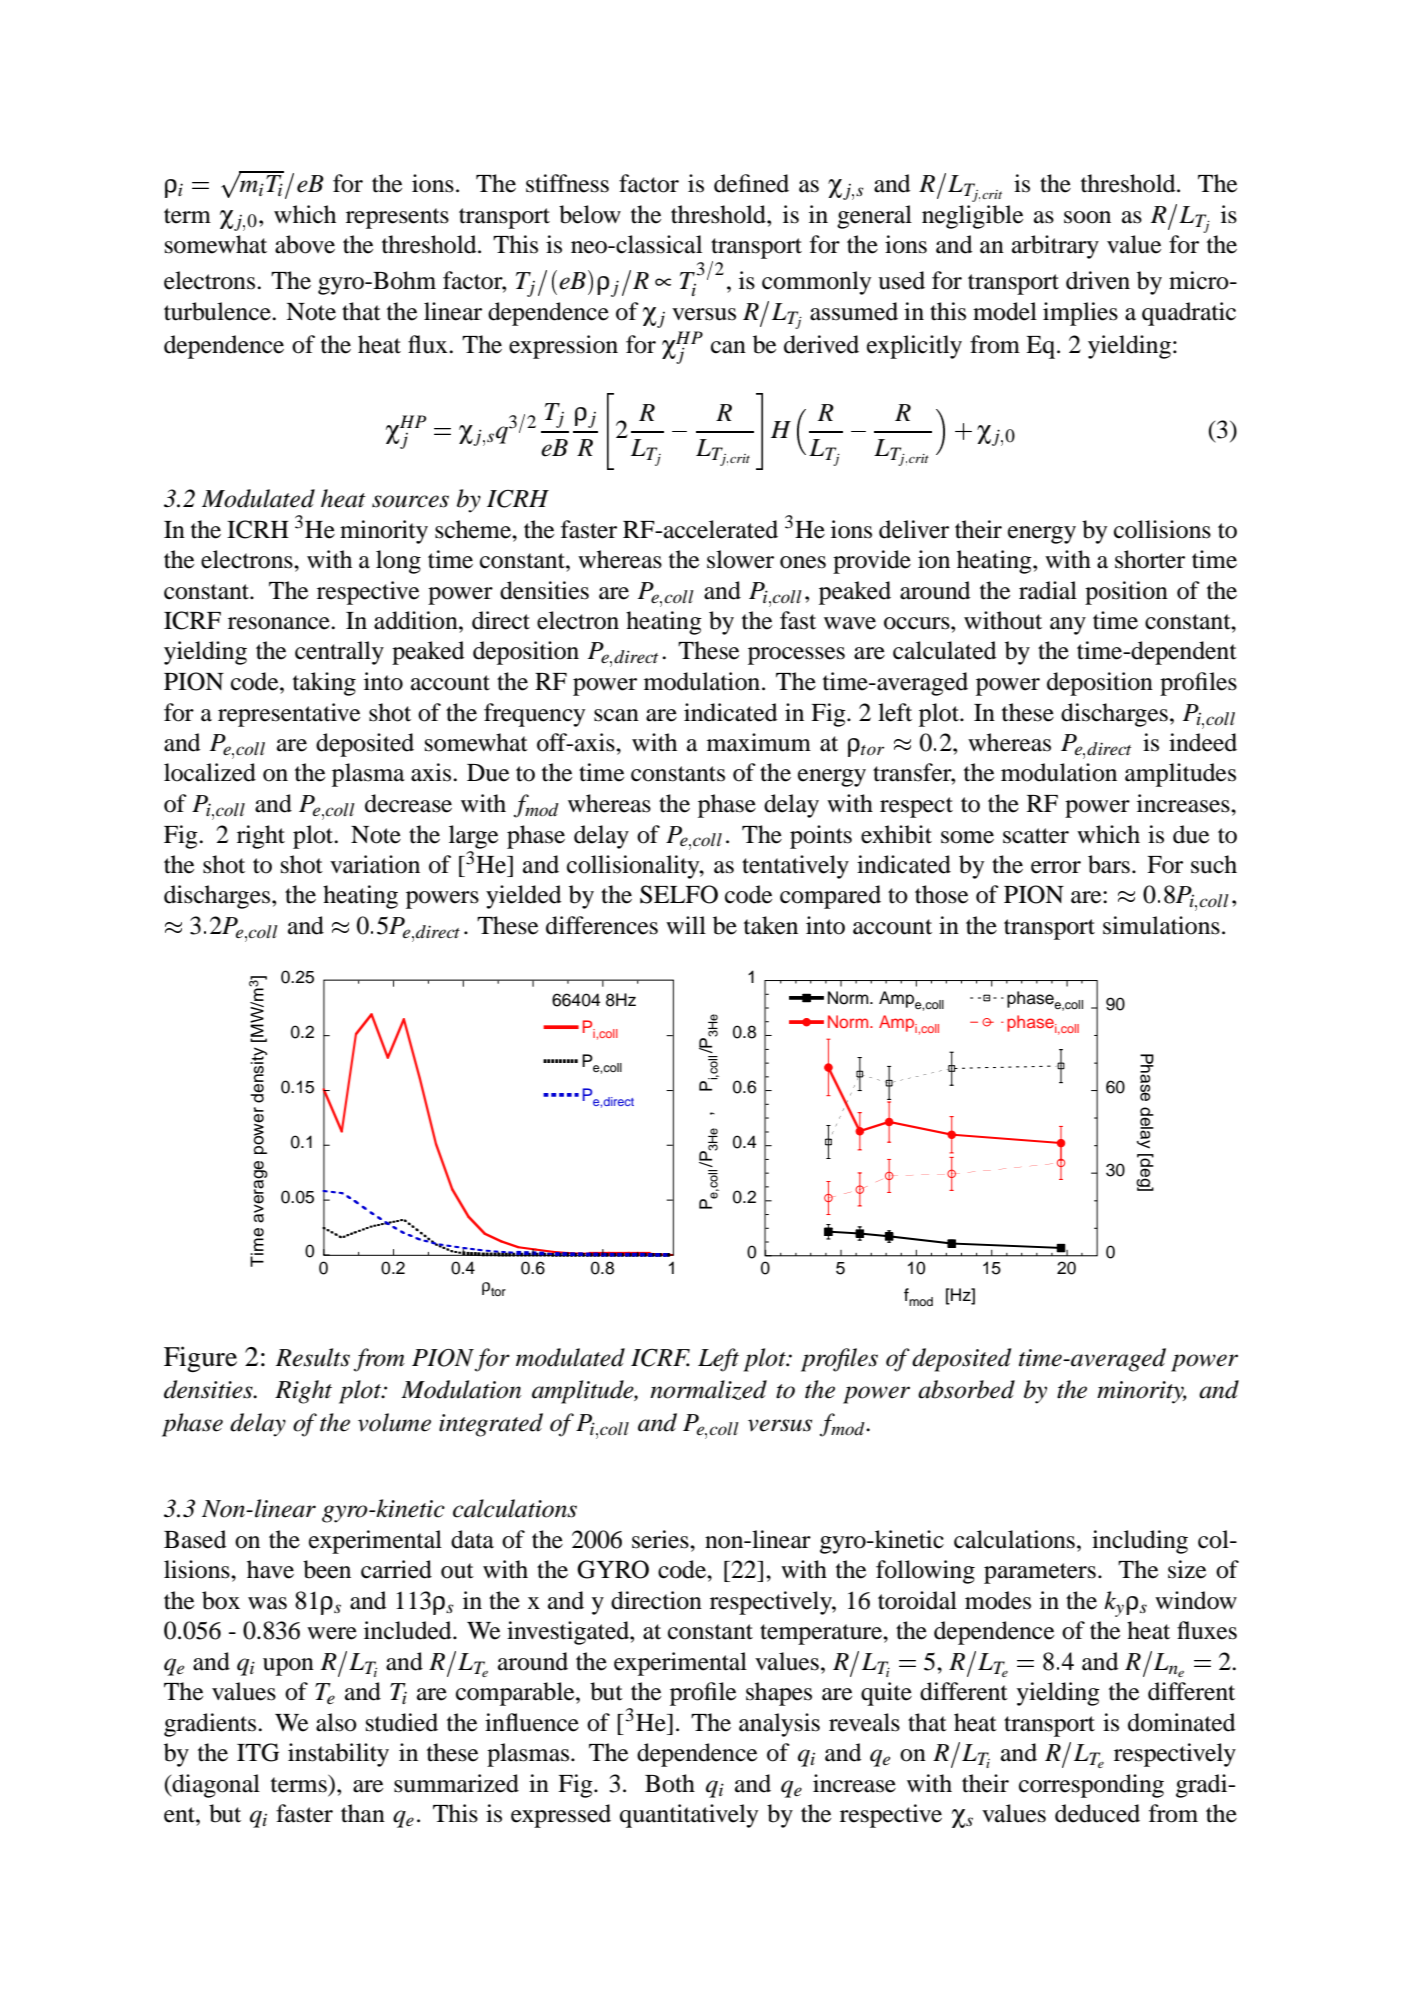  What do you see at coordinates (751, 183) in the document?
I see `defined` at bounding box center [751, 183].
